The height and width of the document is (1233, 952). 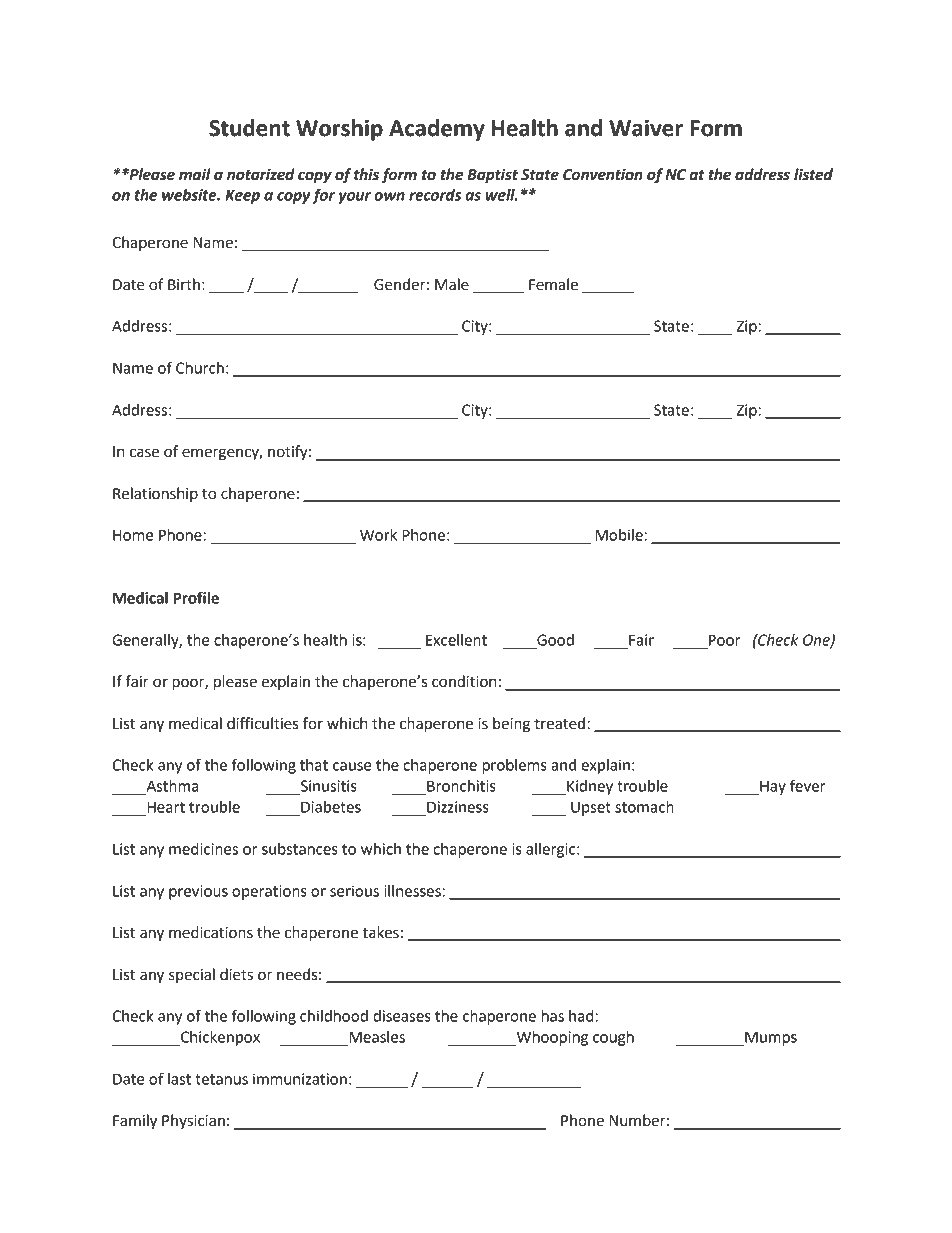 What do you see at coordinates (456, 640) in the document?
I see `Excellent` at bounding box center [456, 640].
